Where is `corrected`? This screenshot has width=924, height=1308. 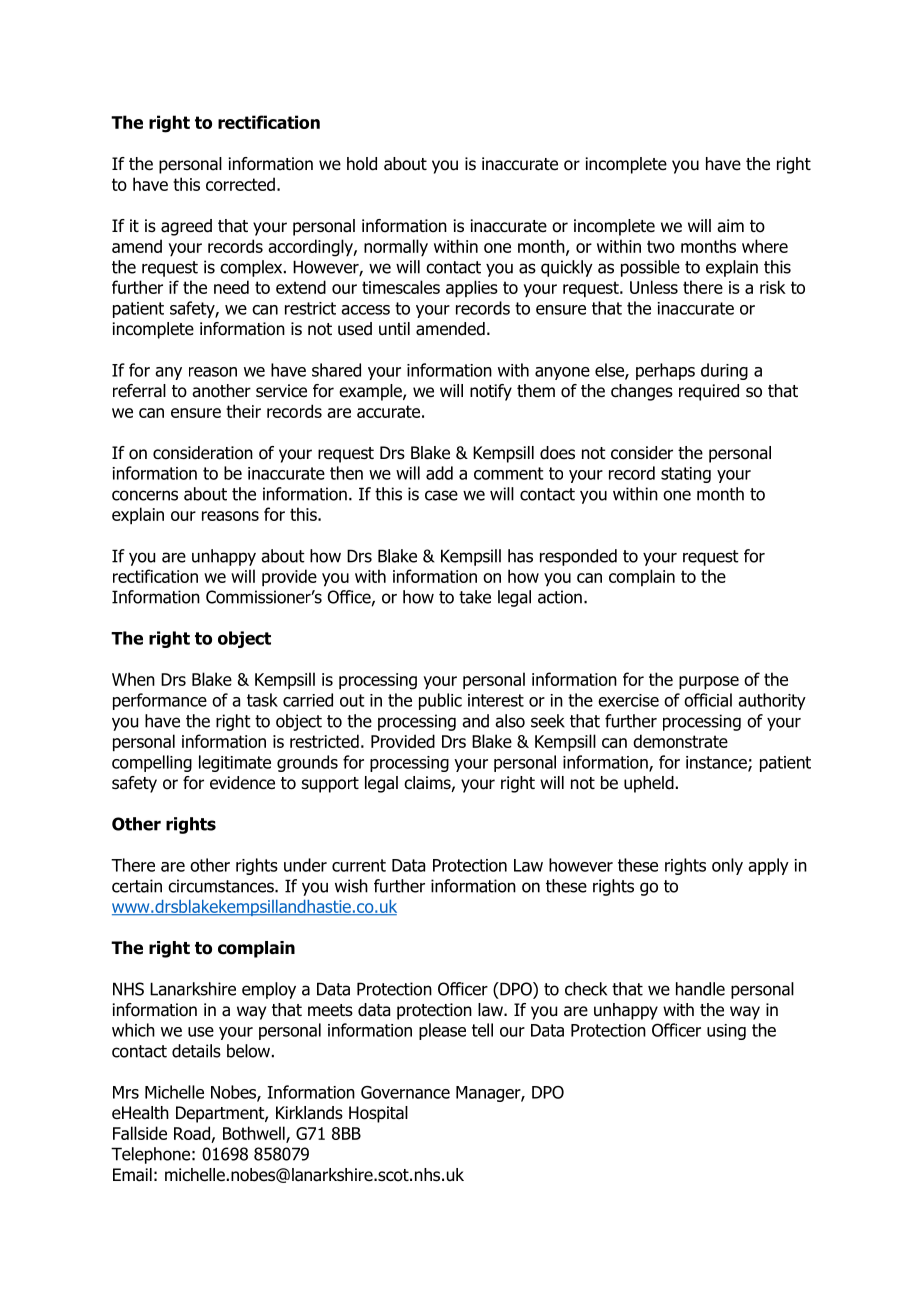
corrected is located at coordinates (240, 184).
